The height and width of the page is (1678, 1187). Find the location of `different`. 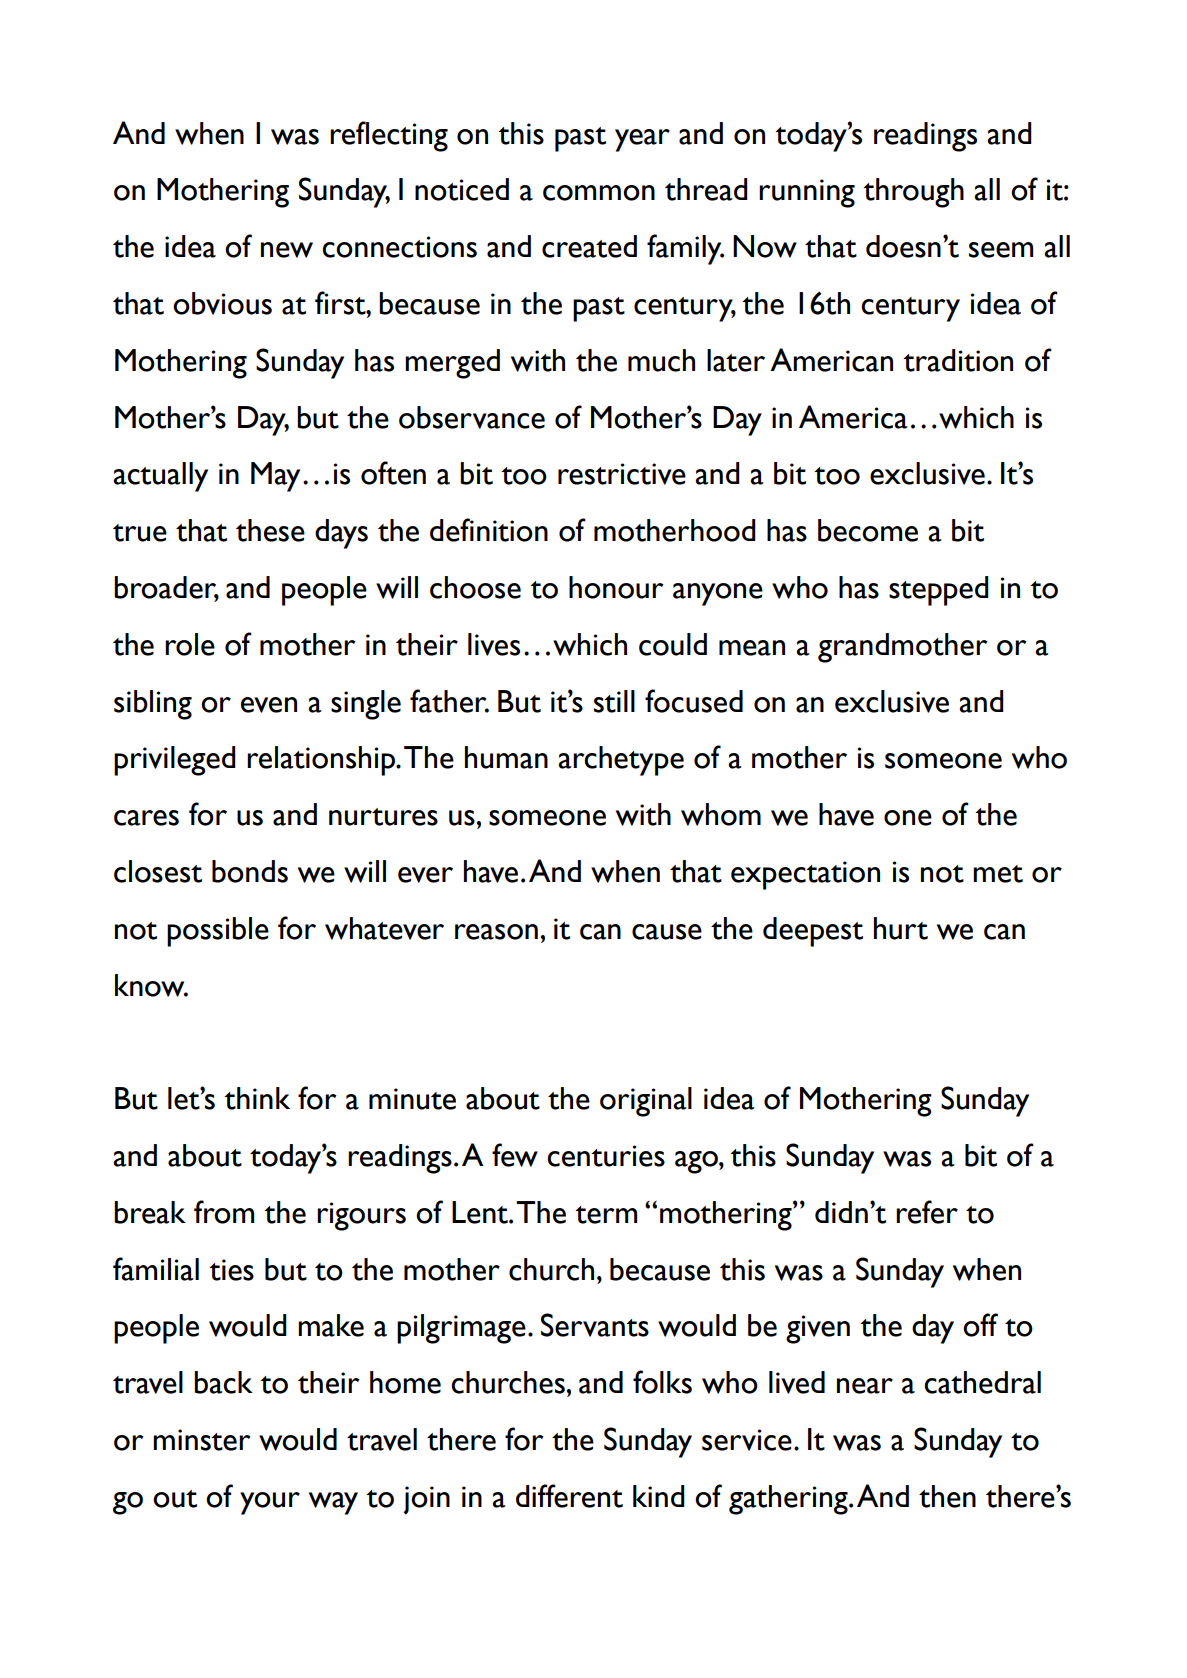

different is located at coordinates (569, 1496).
